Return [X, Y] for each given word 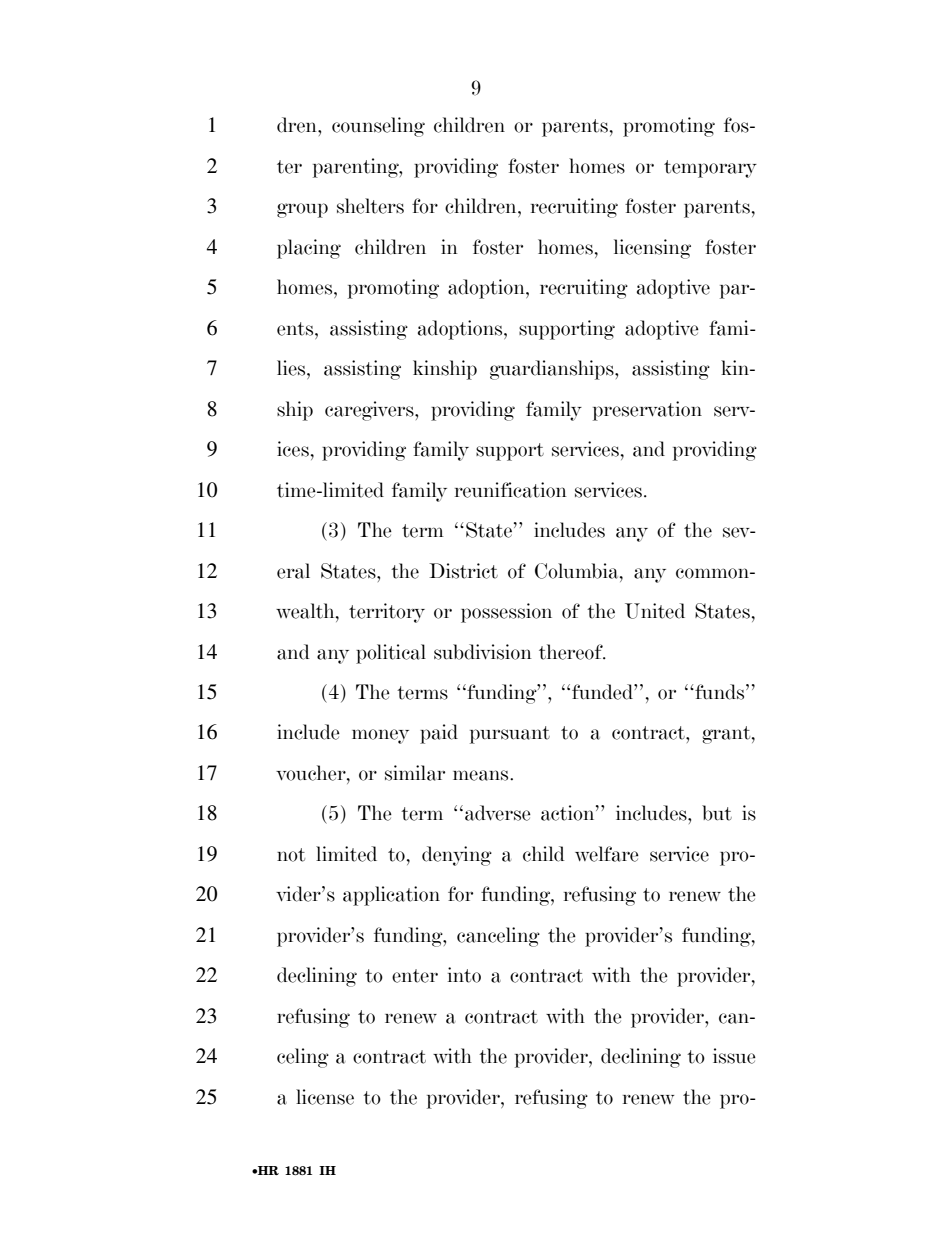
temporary [710, 169]
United [655, 611]
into [464, 975]
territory [387, 613]
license [325, 1097]
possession [506, 613]
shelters [370, 206]
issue [734, 1056]
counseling [378, 127]
